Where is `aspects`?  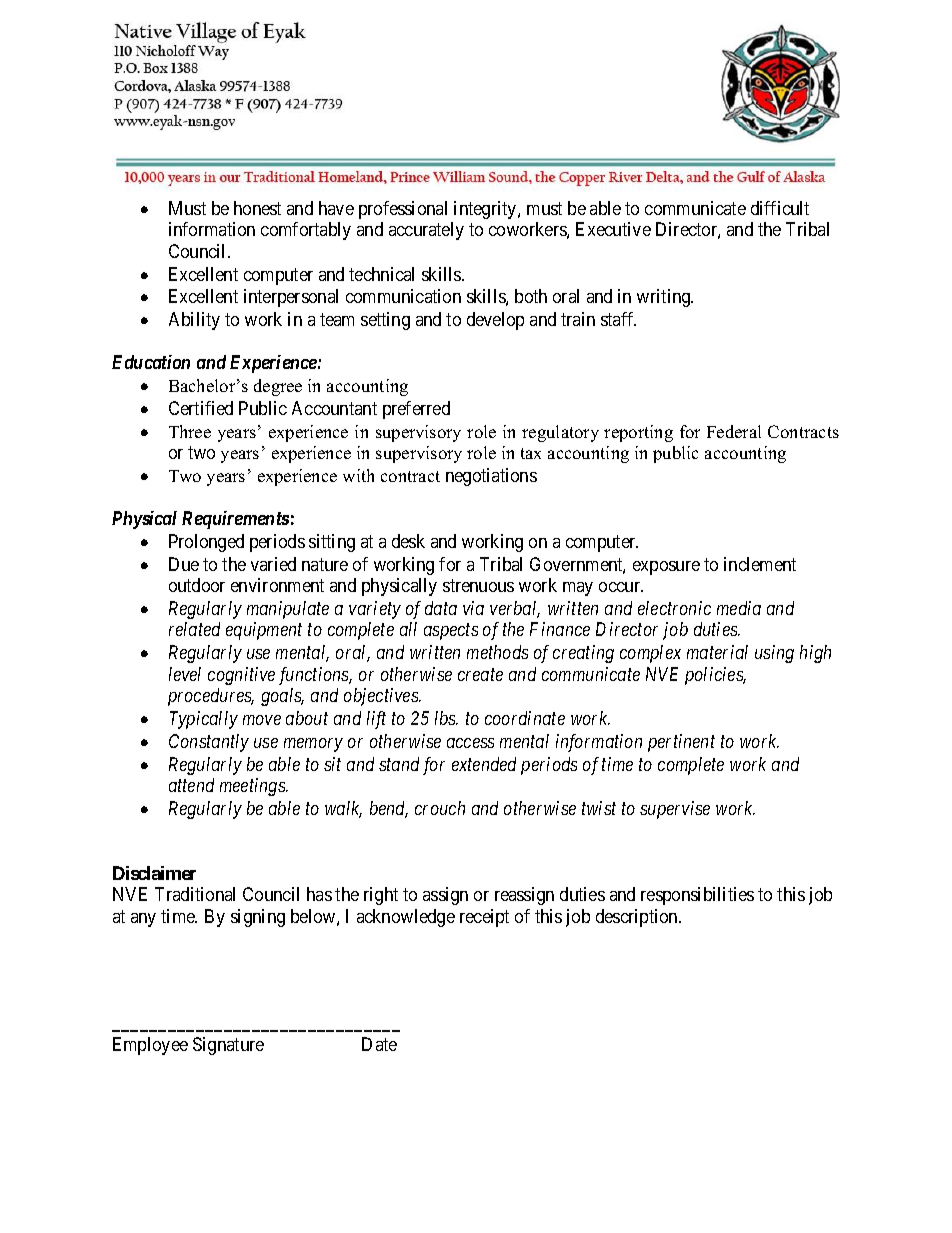
aspects is located at coordinates (451, 632).
